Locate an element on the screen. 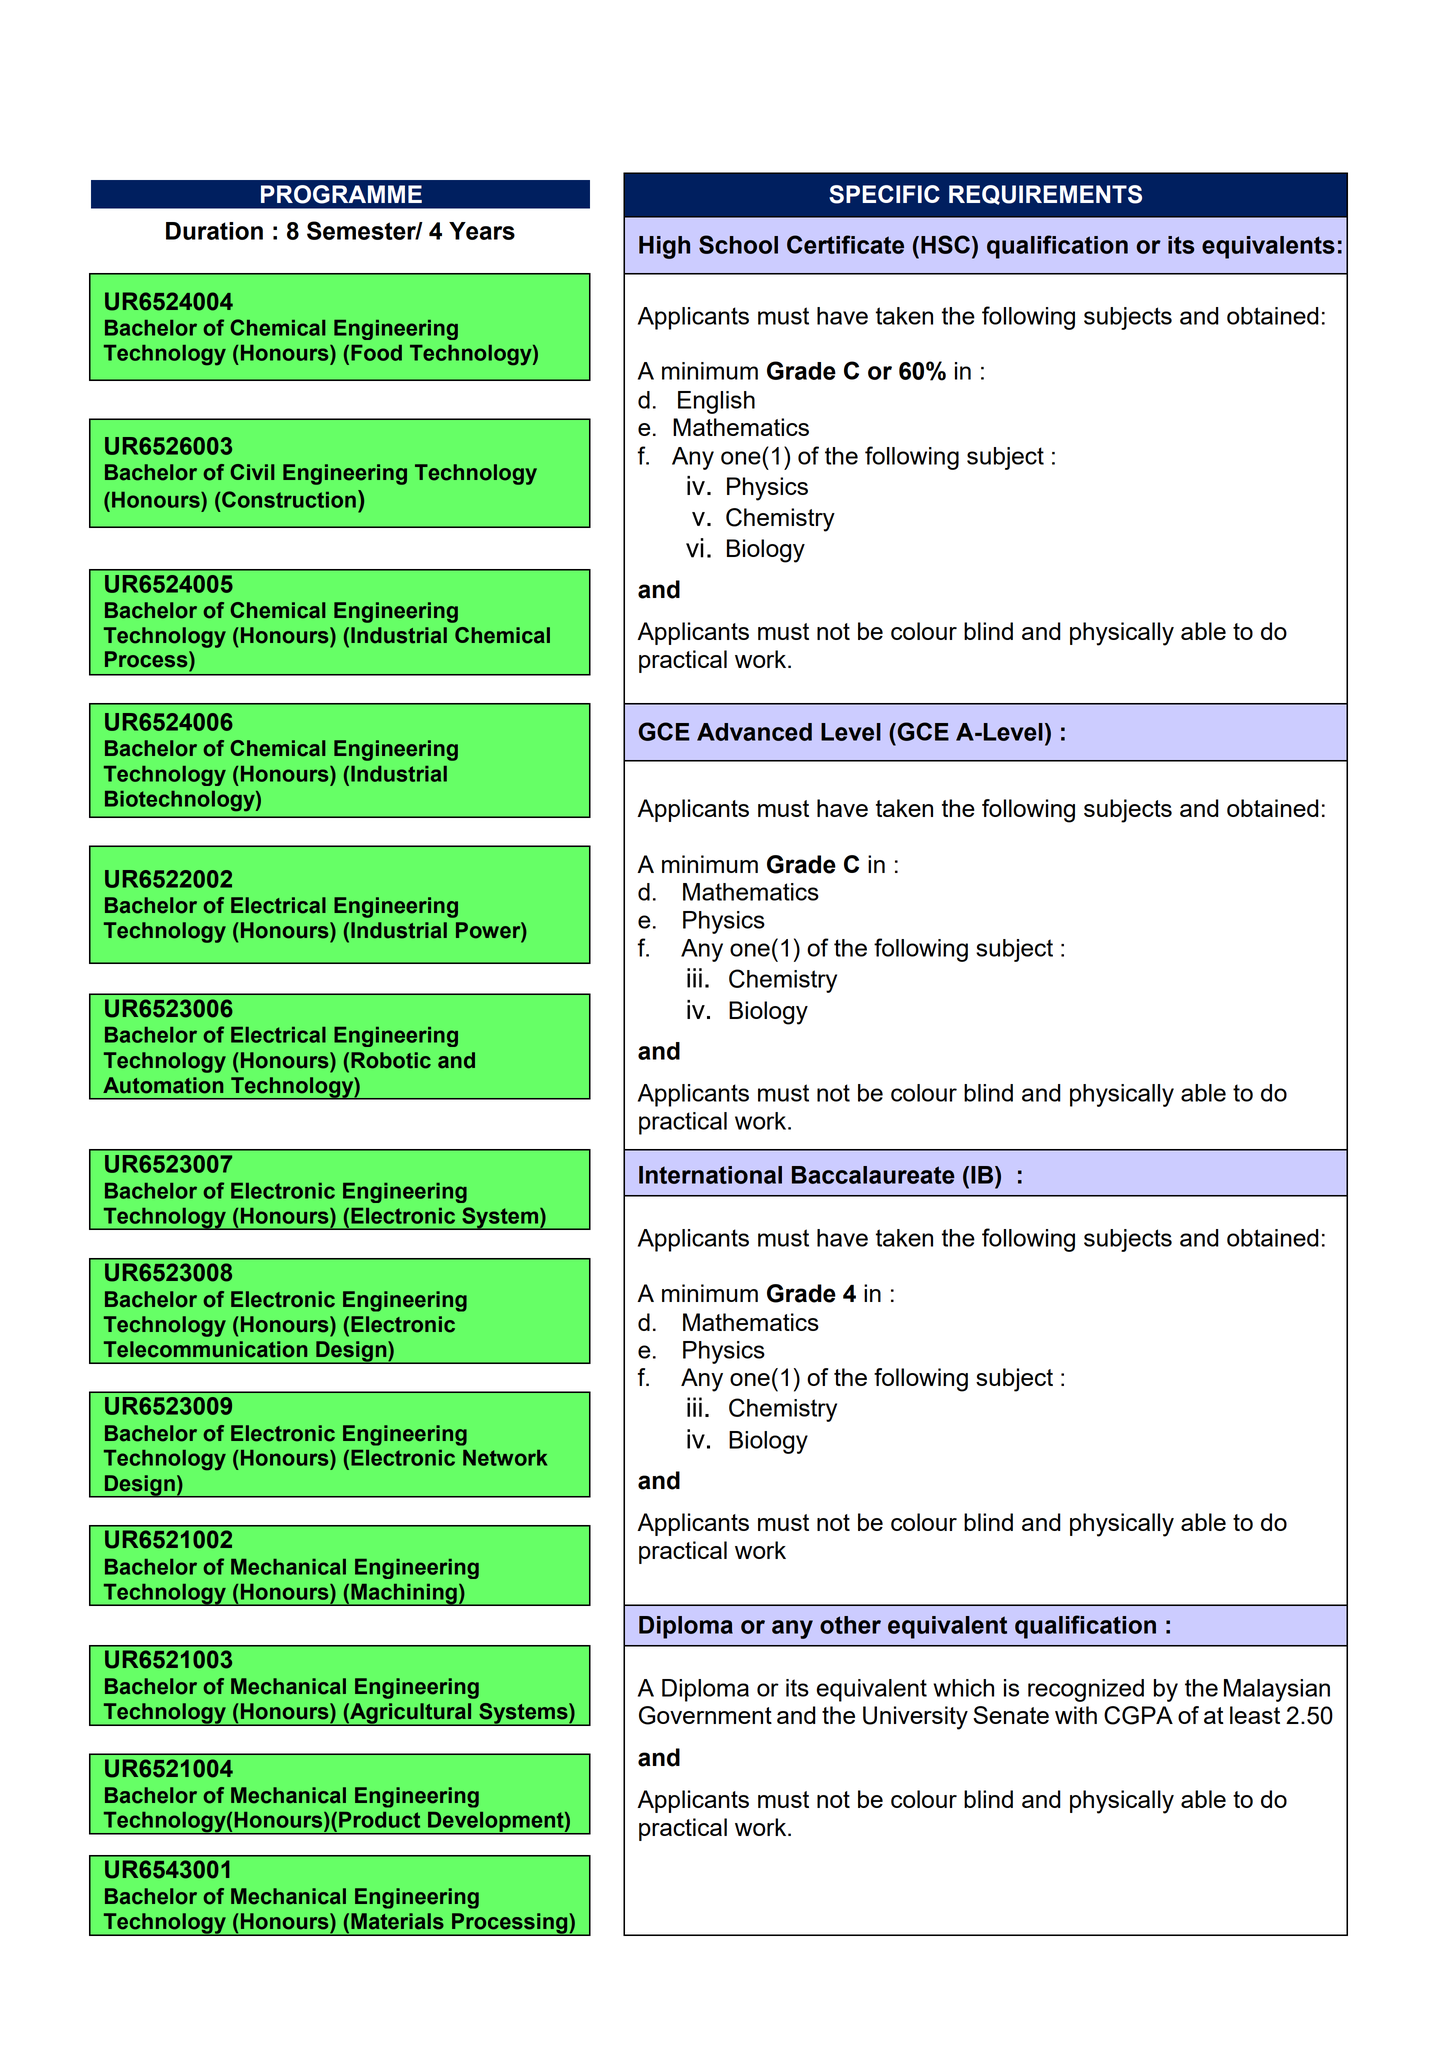 The image size is (1447, 2046). School is located at coordinates (738, 244).
